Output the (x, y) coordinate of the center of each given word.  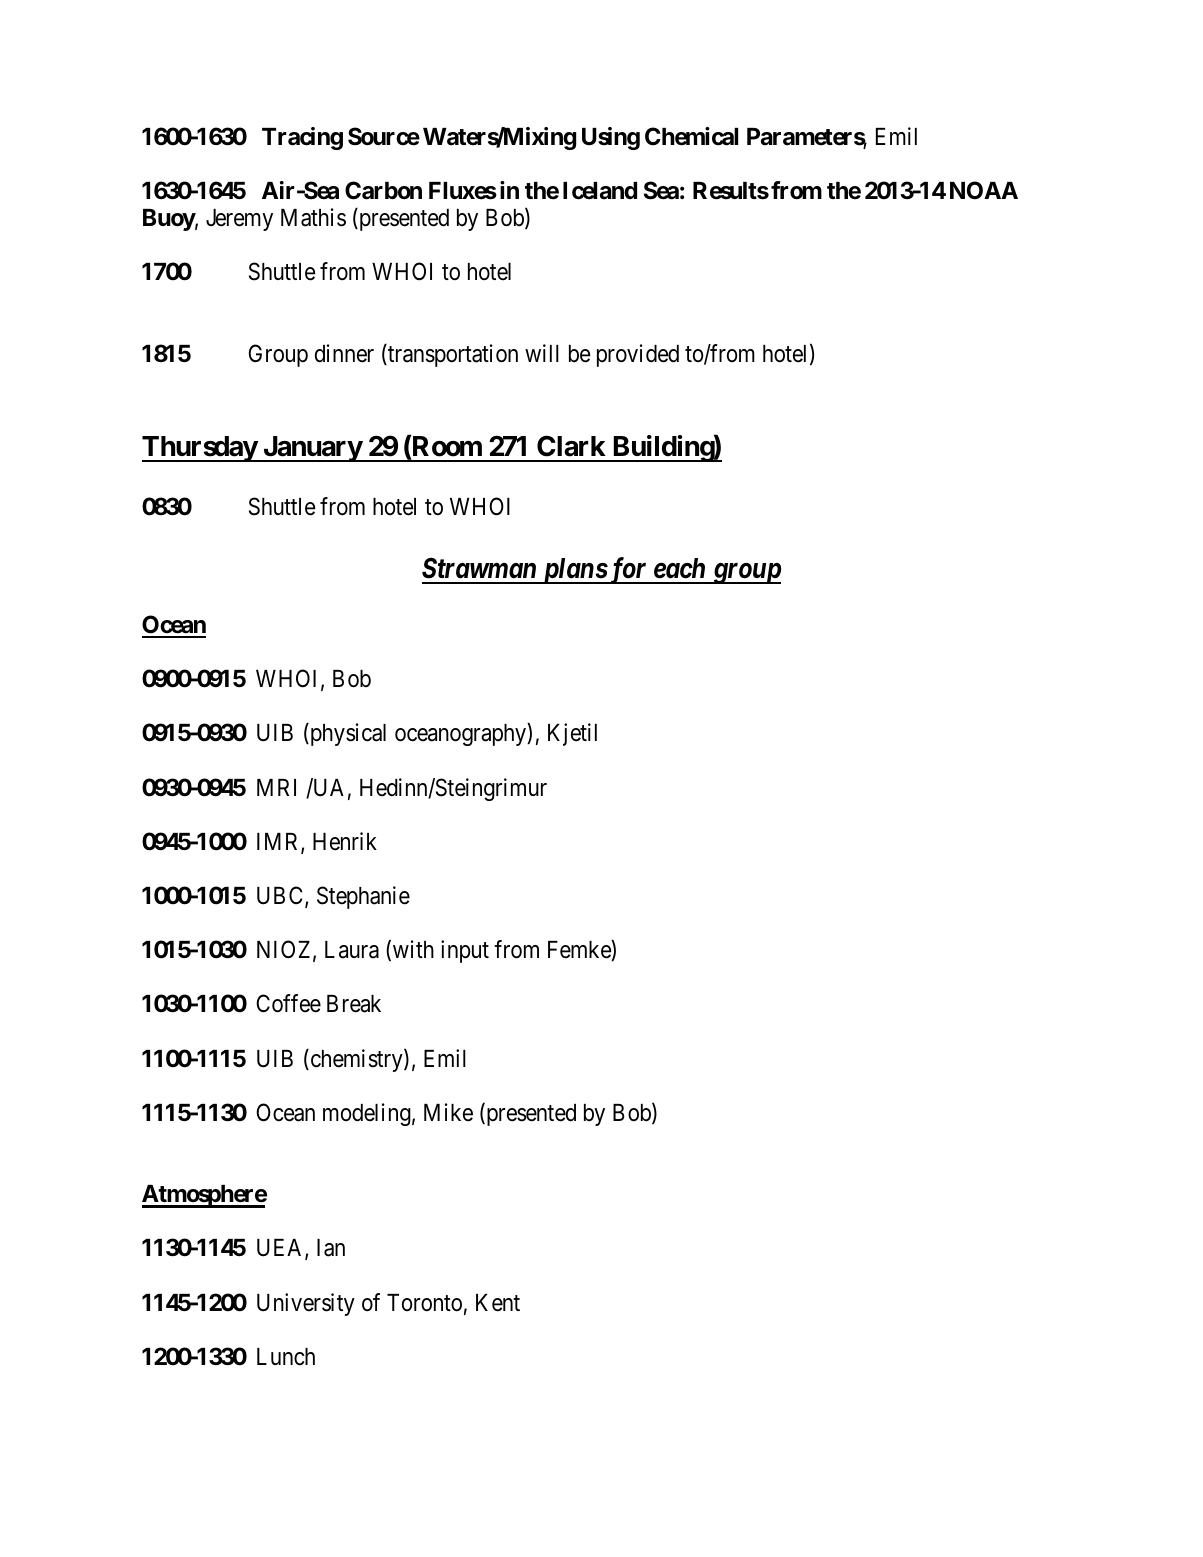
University (306, 1304)
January (312, 449)
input (465, 951)
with (413, 949)
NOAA (984, 190)
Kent (498, 1303)
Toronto (424, 1303)
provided (638, 355)
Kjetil (572, 734)
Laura (352, 950)
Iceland (600, 191)
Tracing (302, 138)
